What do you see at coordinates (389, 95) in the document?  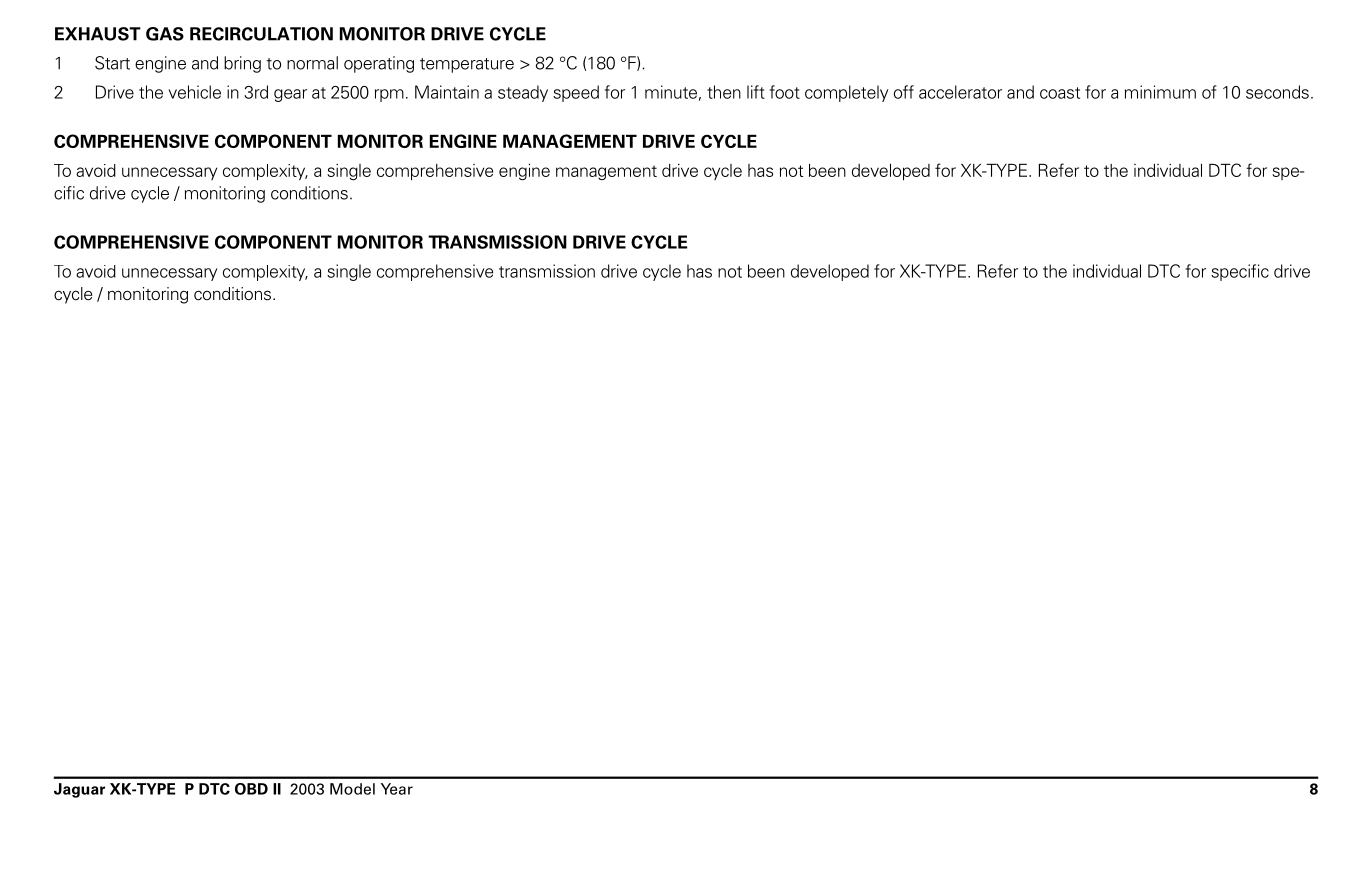 I see `rpm` at bounding box center [389, 95].
